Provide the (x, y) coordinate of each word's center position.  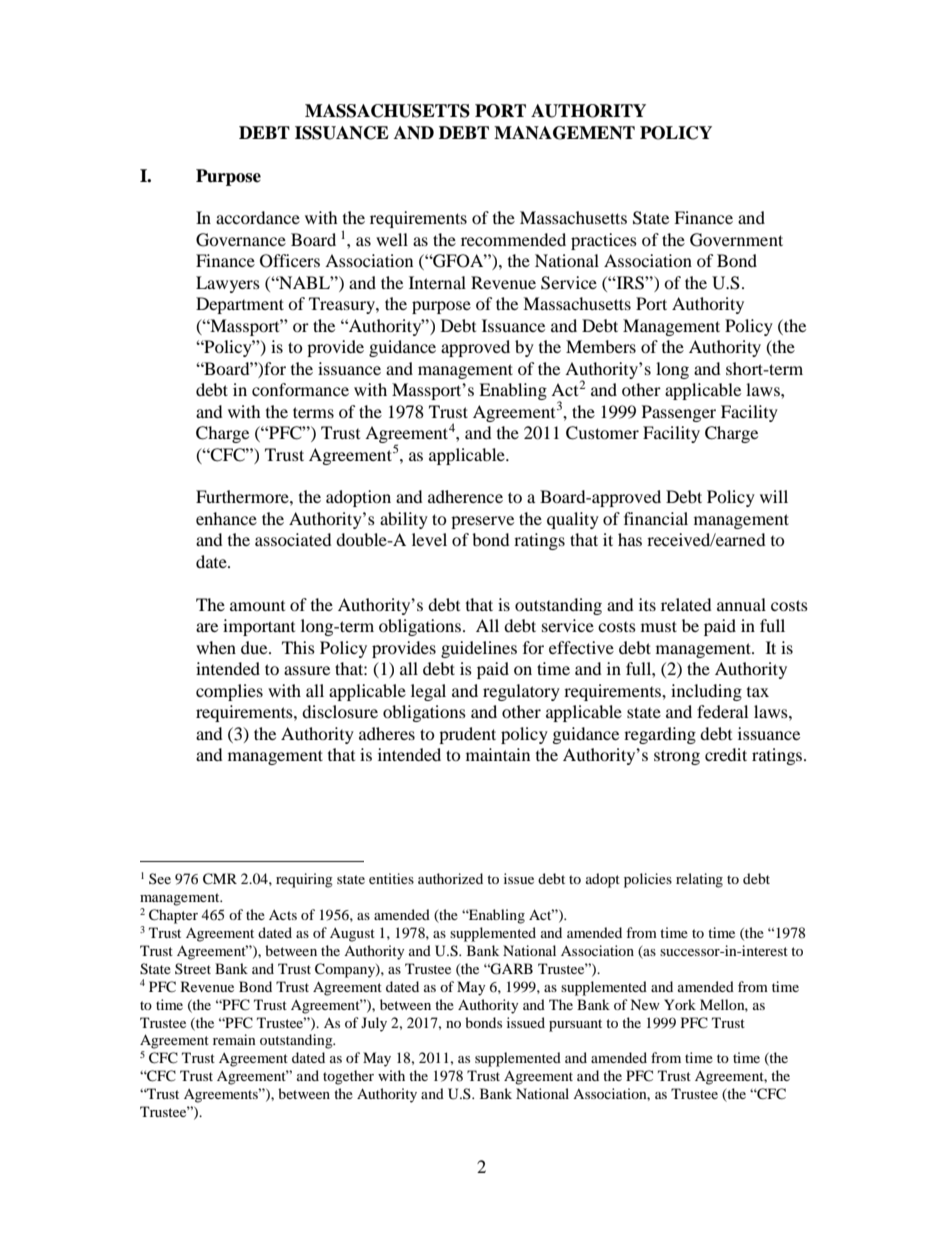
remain (234, 1039)
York (680, 1004)
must (659, 626)
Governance (241, 240)
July (374, 1024)
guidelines (479, 649)
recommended (513, 239)
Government (736, 240)
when (216, 647)
